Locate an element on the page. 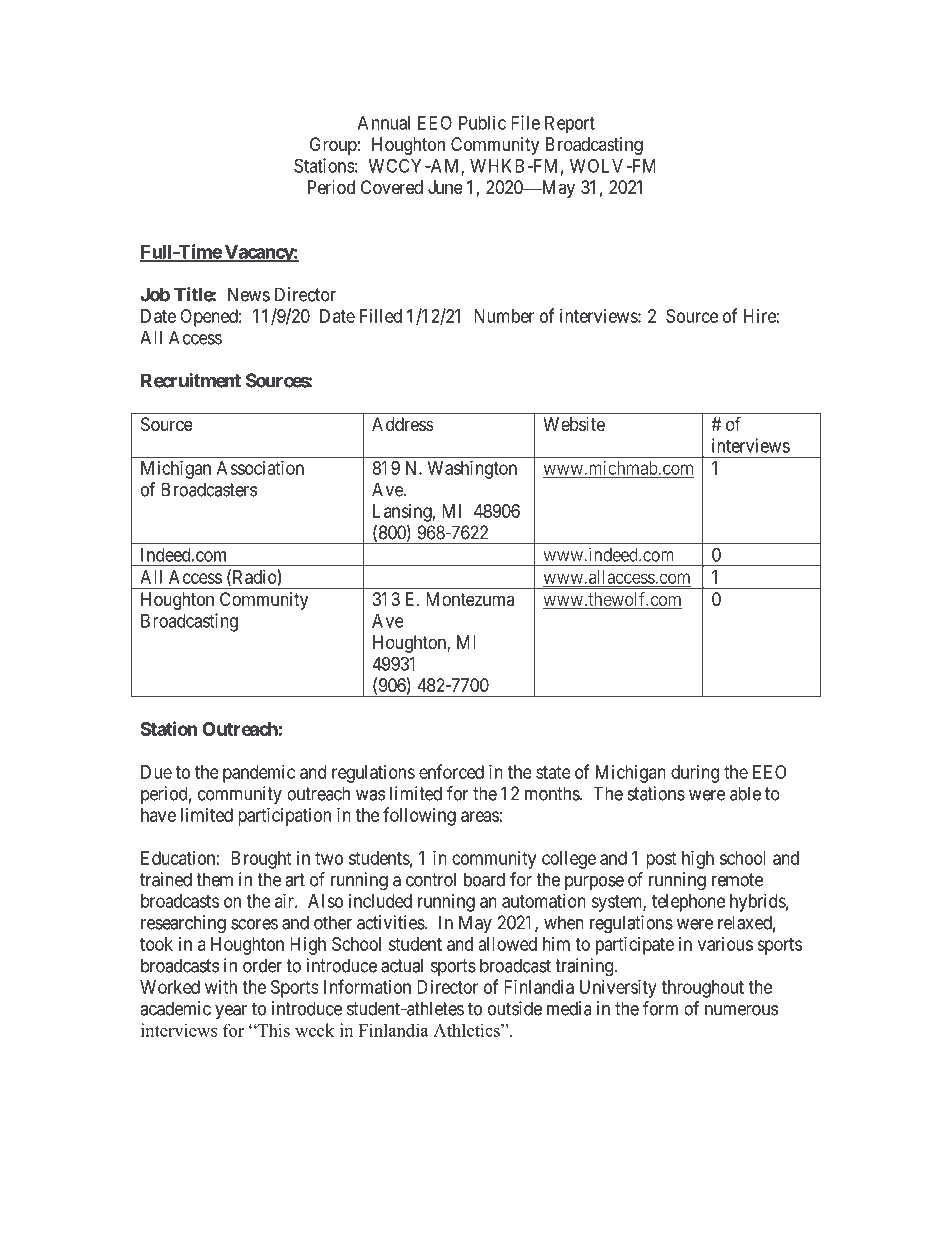  Athletics is located at coordinates (467, 1030).
